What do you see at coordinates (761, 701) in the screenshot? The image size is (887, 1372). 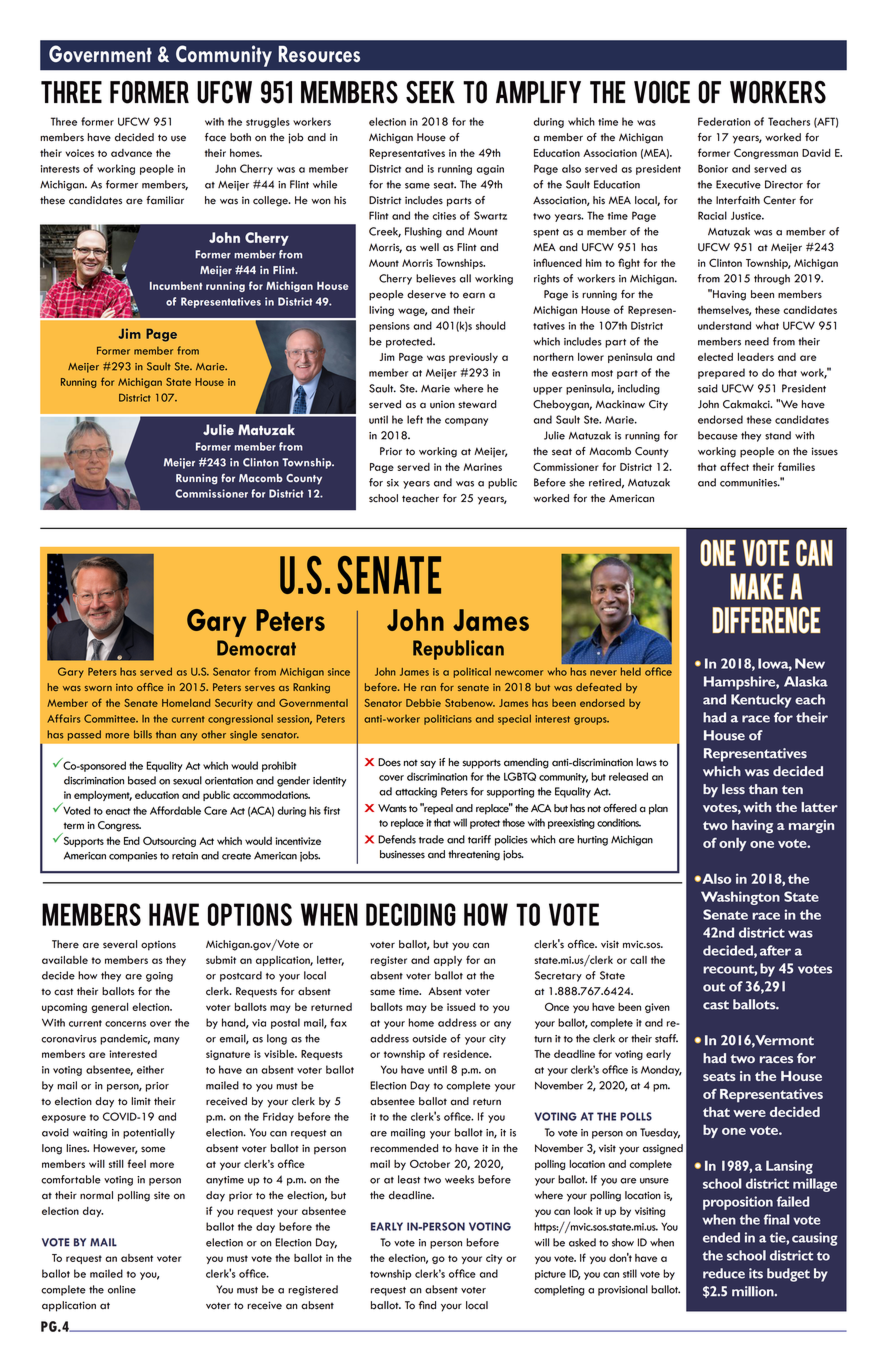 I see `Kentucky` at bounding box center [761, 701].
